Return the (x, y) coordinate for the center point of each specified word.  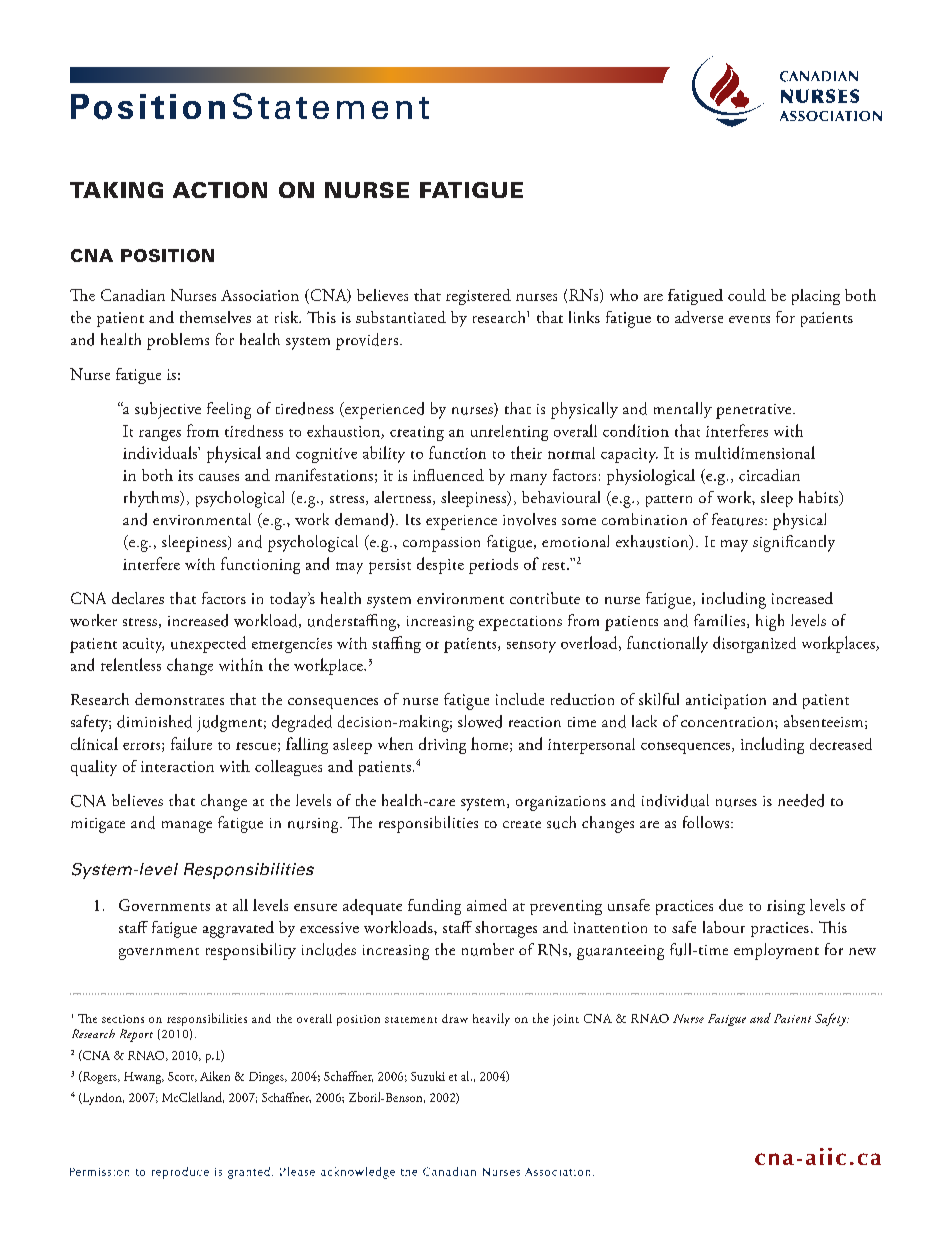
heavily (491, 1019)
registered (478, 297)
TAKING (116, 190)
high (770, 622)
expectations (520, 623)
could (747, 295)
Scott (182, 1077)
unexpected (208, 644)
